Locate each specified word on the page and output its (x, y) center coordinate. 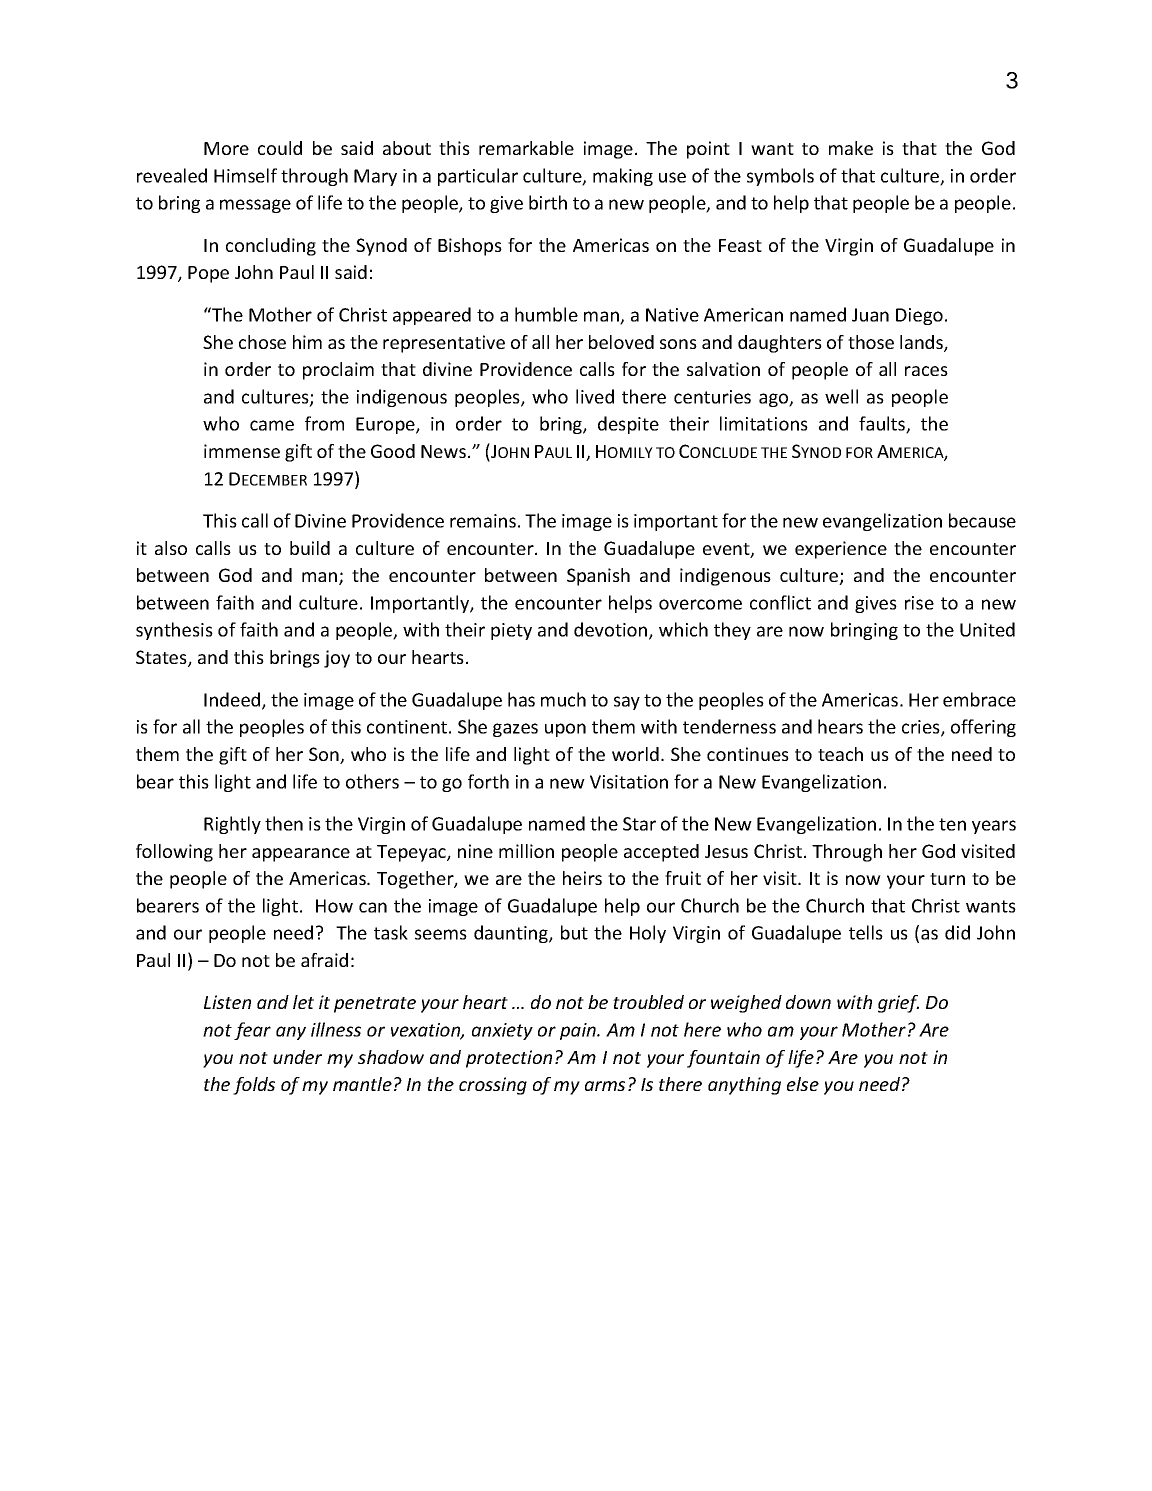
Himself (245, 175)
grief (898, 1004)
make (851, 148)
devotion (612, 631)
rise (919, 603)
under (297, 1057)
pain (579, 1031)
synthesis (174, 631)
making (623, 177)
